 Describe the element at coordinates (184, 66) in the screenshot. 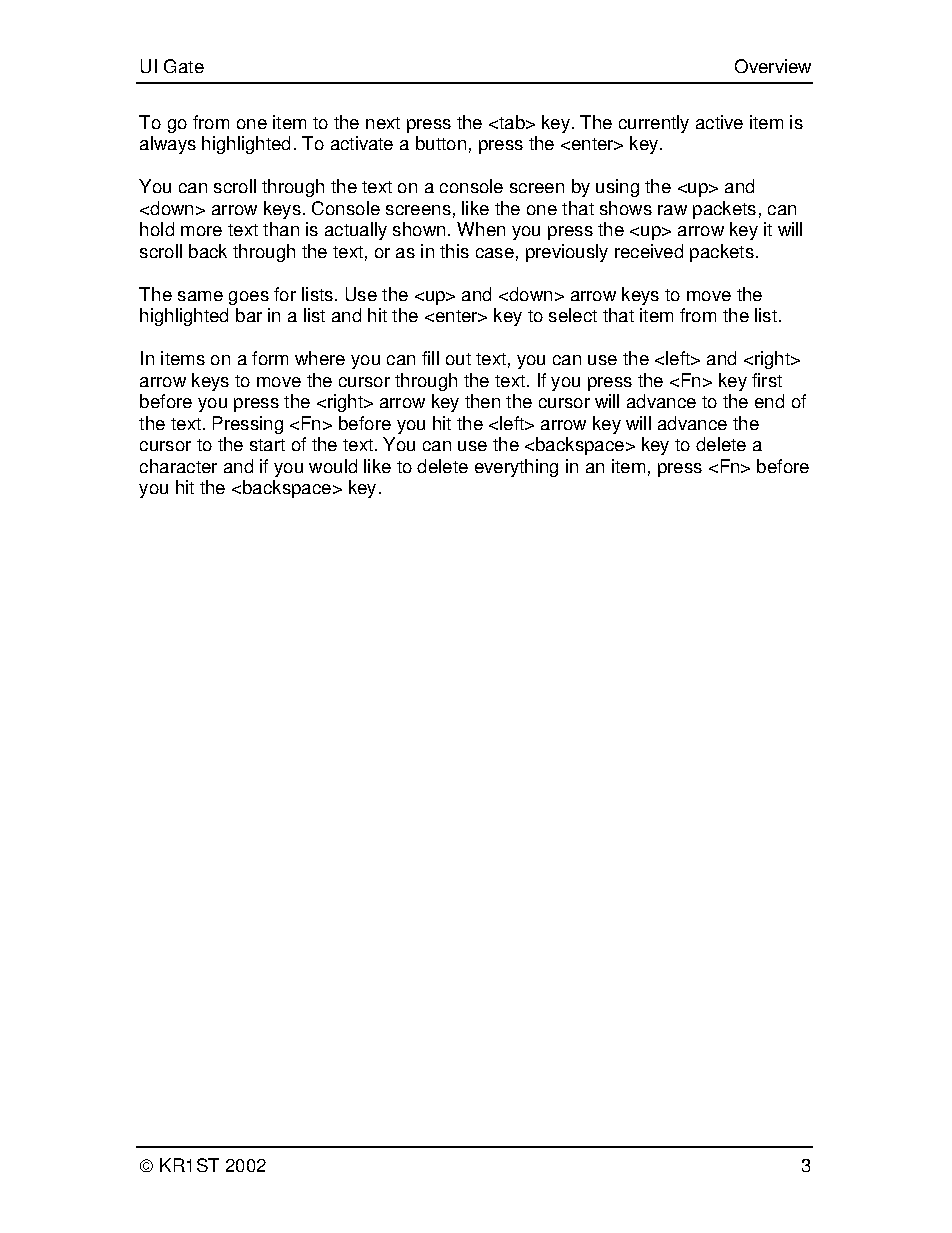

I see `Gate` at that location.
